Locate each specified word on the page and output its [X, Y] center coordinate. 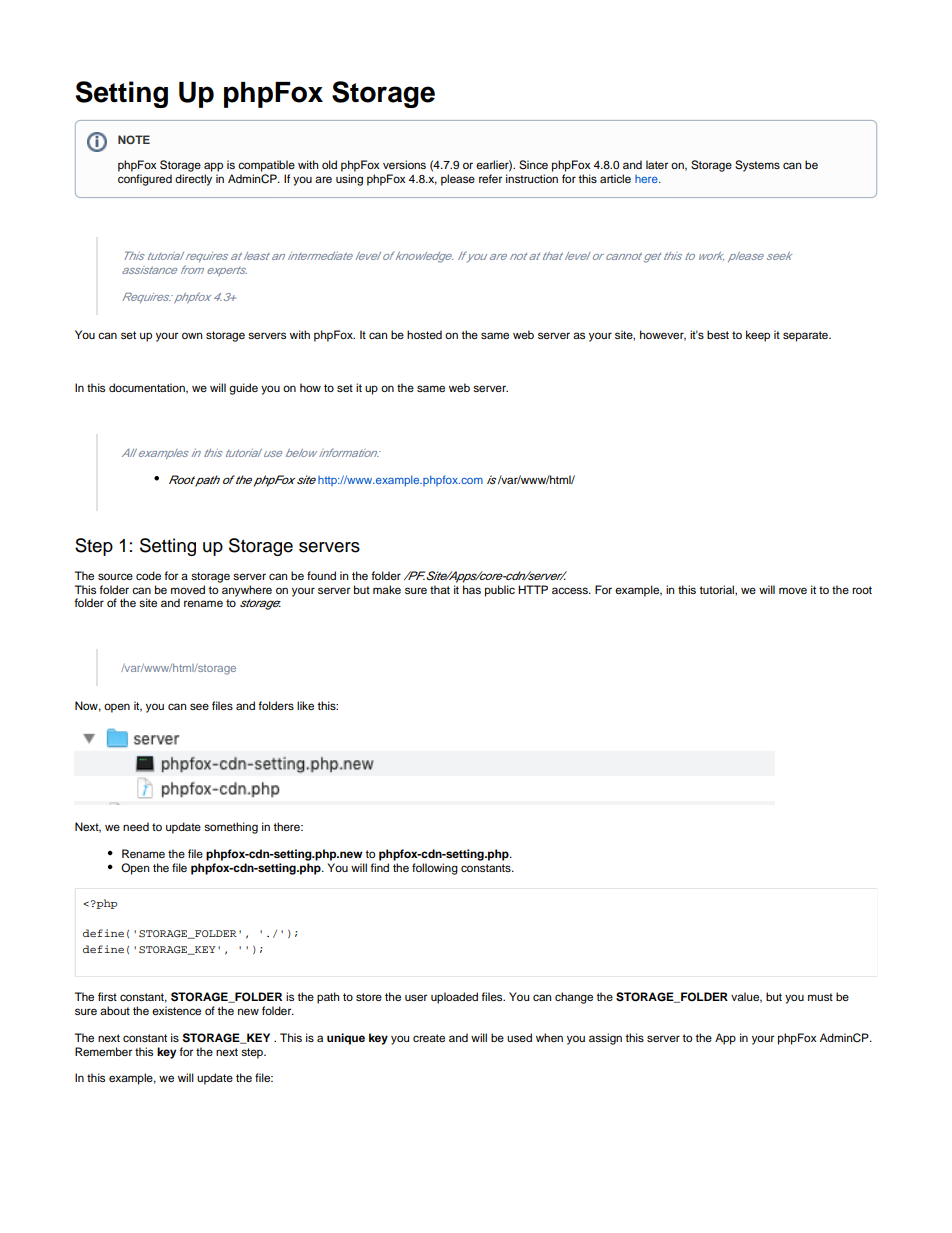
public [500, 591]
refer [490, 178]
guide [243, 389]
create [429, 1038]
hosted [424, 334]
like [305, 705]
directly [193, 180]
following [435, 869]
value [746, 997]
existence [176, 1010]
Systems [757, 166]
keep [758, 336]
